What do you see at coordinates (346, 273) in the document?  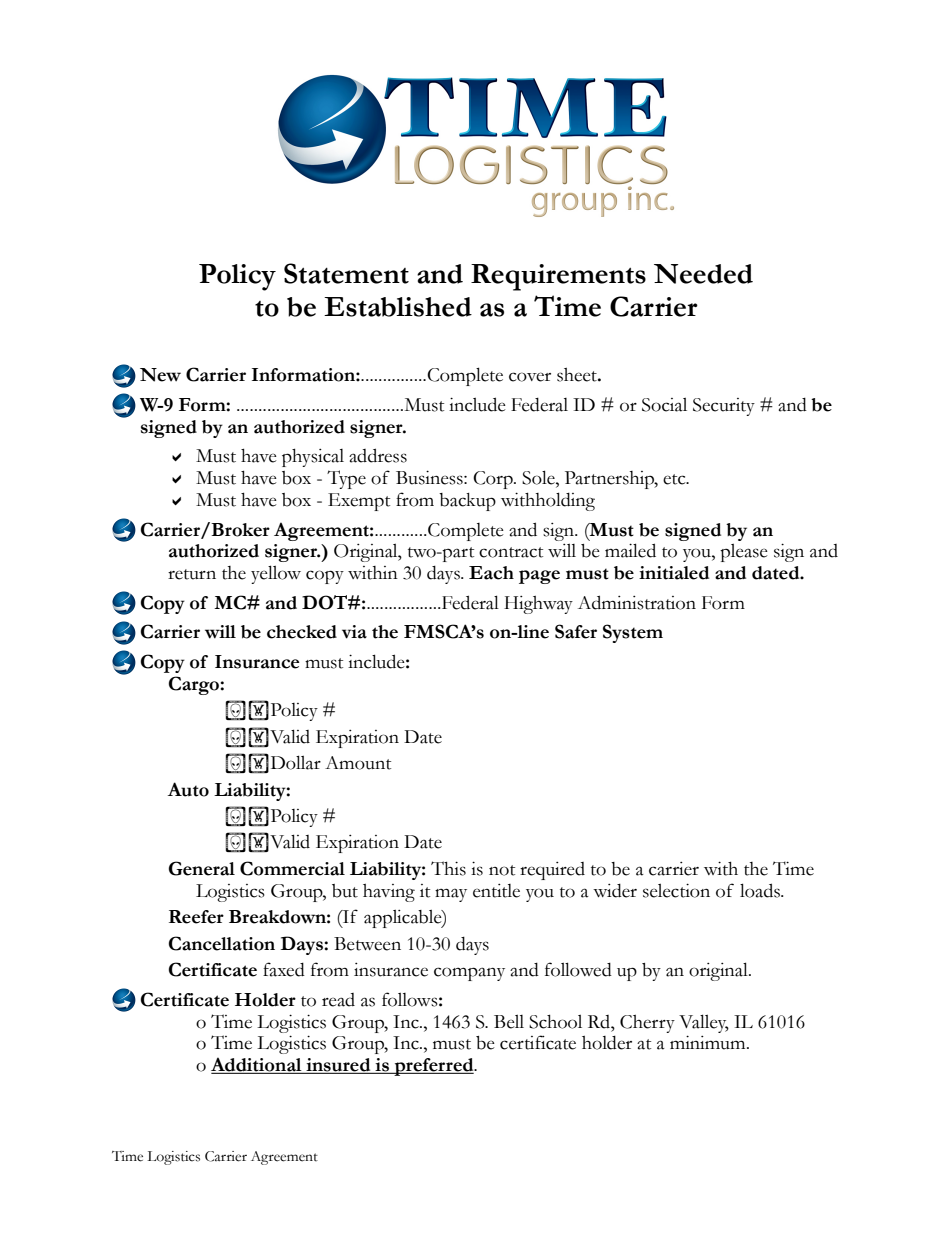 I see `Statement` at bounding box center [346, 273].
